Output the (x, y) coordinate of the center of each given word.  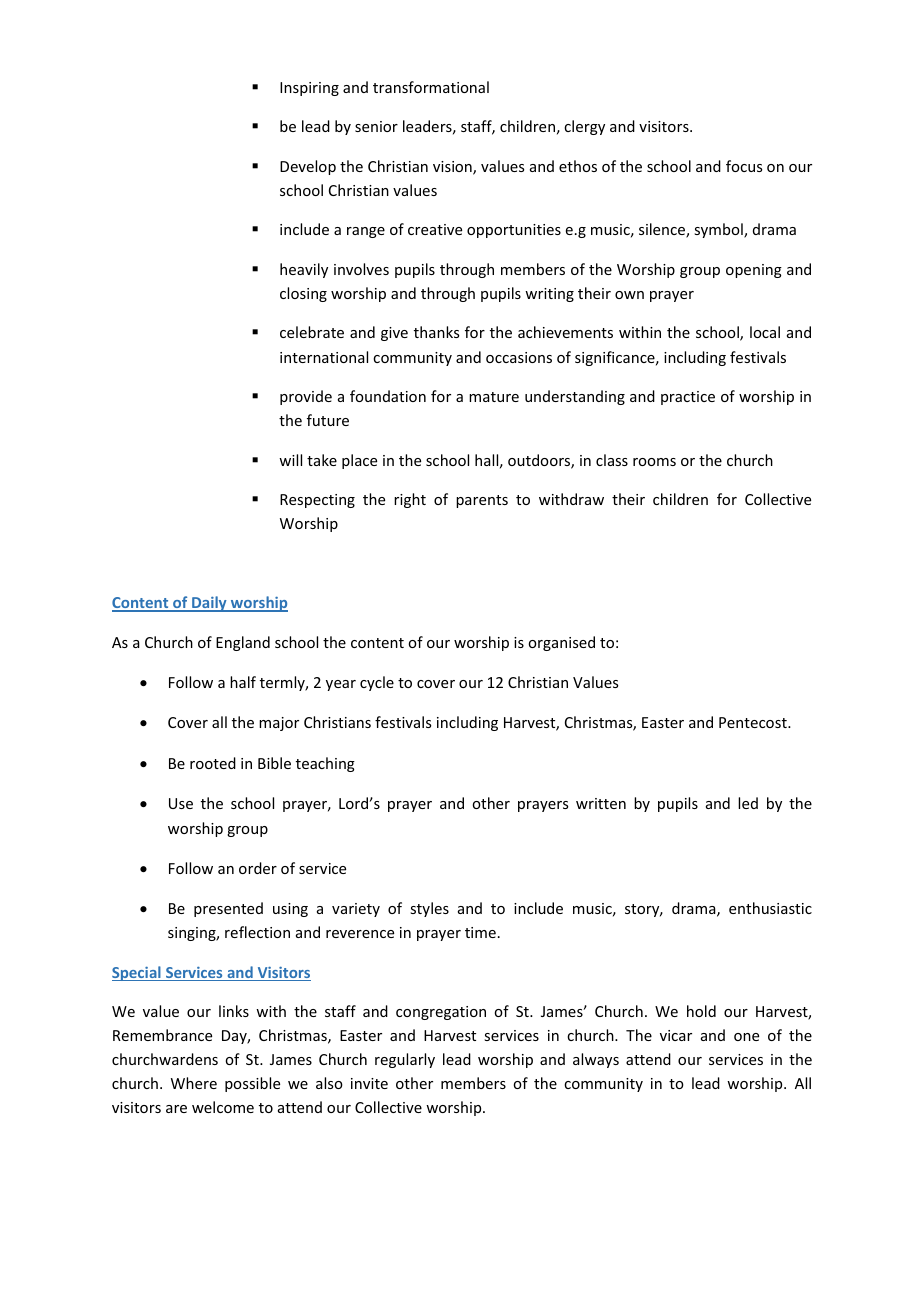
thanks (436, 332)
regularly (405, 1060)
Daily (209, 604)
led (748, 803)
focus (744, 166)
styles (429, 909)
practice (688, 398)
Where (194, 1083)
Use (181, 803)
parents (482, 501)
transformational (431, 87)
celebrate (312, 332)
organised (561, 643)
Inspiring (309, 89)
